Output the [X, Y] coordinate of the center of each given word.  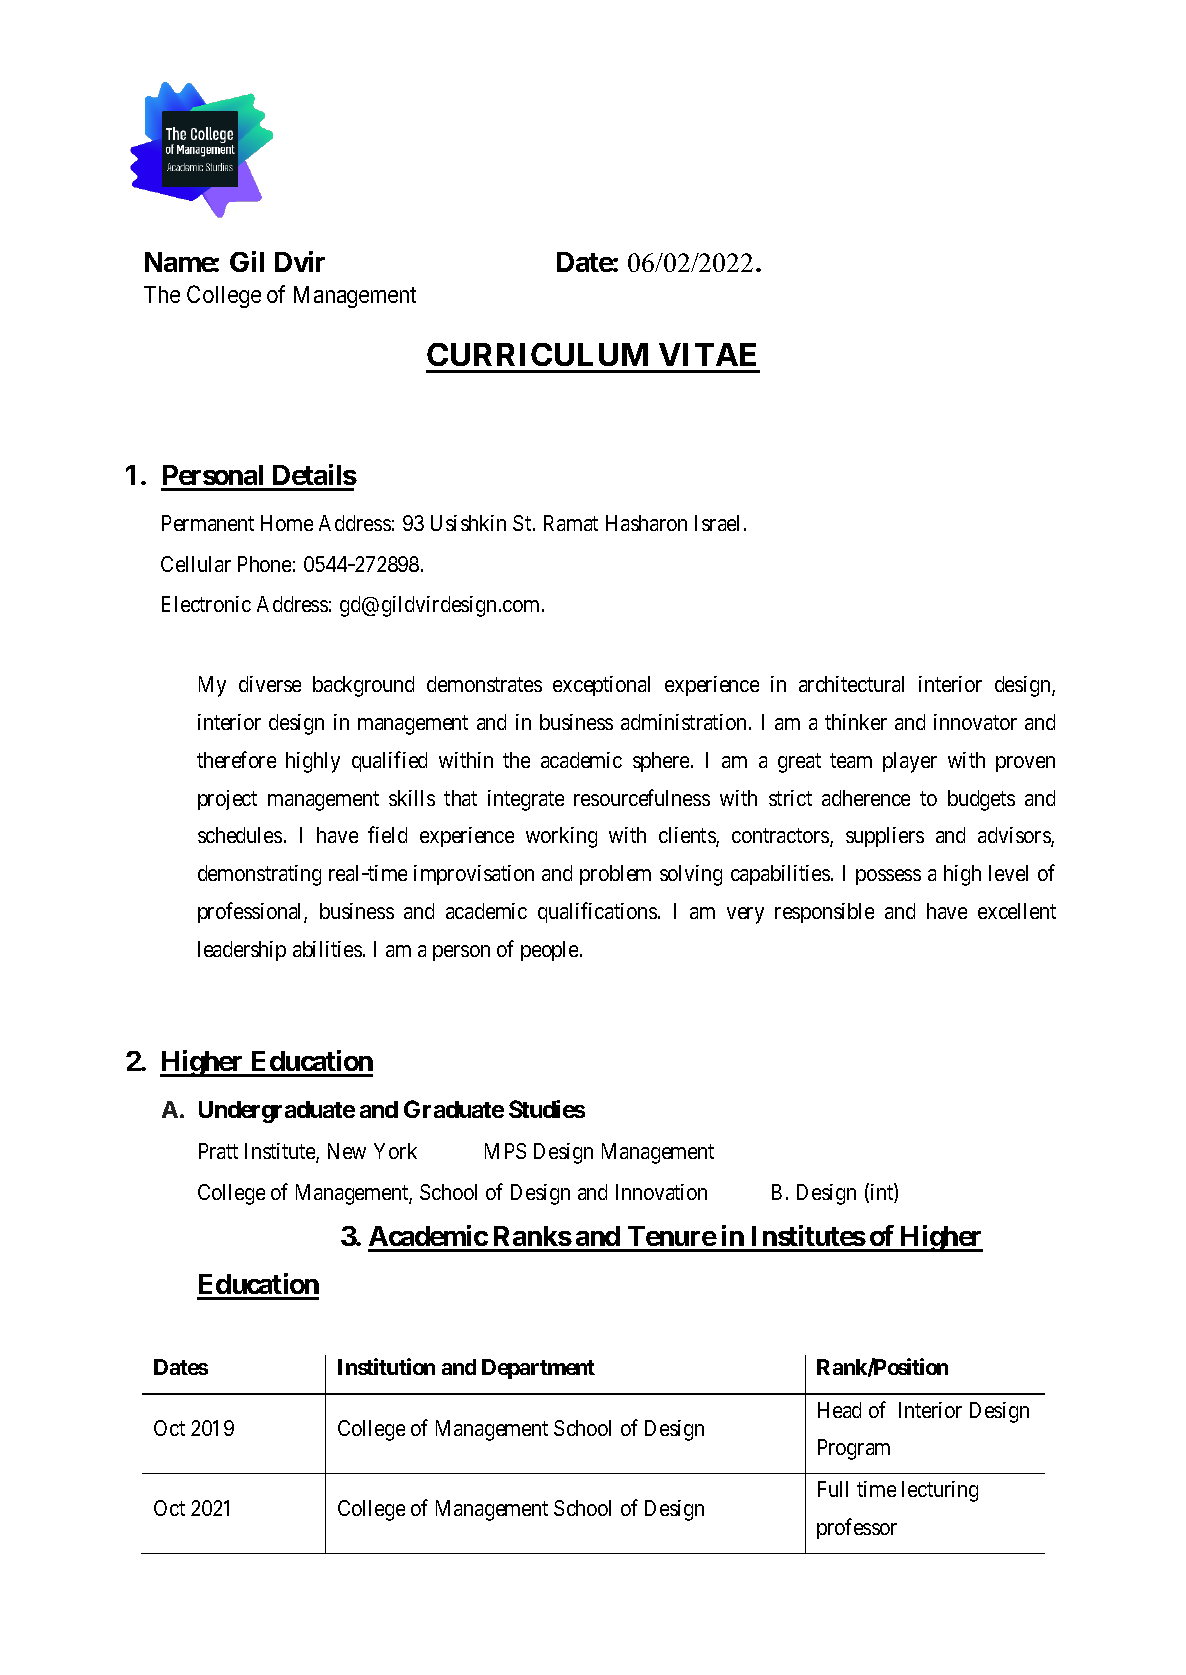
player [910, 762]
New [347, 1151]
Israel [717, 523]
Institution [386, 1366]
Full [833, 1489]
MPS [505, 1151]
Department [538, 1369]
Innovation [661, 1192]
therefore [236, 759]
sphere [661, 762]
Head [839, 1410]
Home [287, 523]
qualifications [597, 912]
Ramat [571, 523]
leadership [242, 951]
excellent [1017, 911]
